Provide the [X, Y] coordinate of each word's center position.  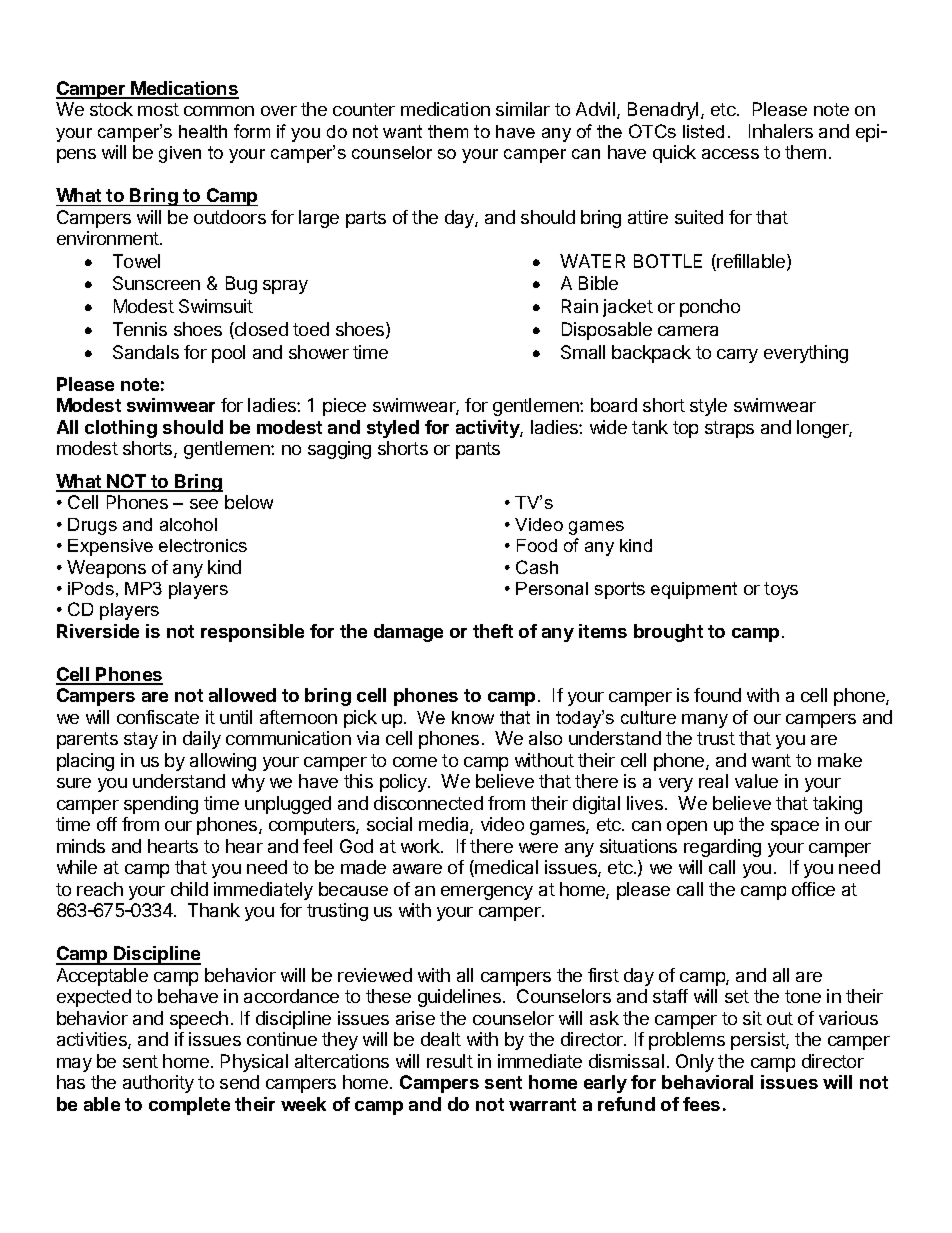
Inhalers [781, 131]
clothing [121, 429]
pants [478, 450]
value [756, 781]
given [180, 154]
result [450, 1061]
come [415, 762]
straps [729, 429]
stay [141, 740]
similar [523, 109]
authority [158, 1084]
